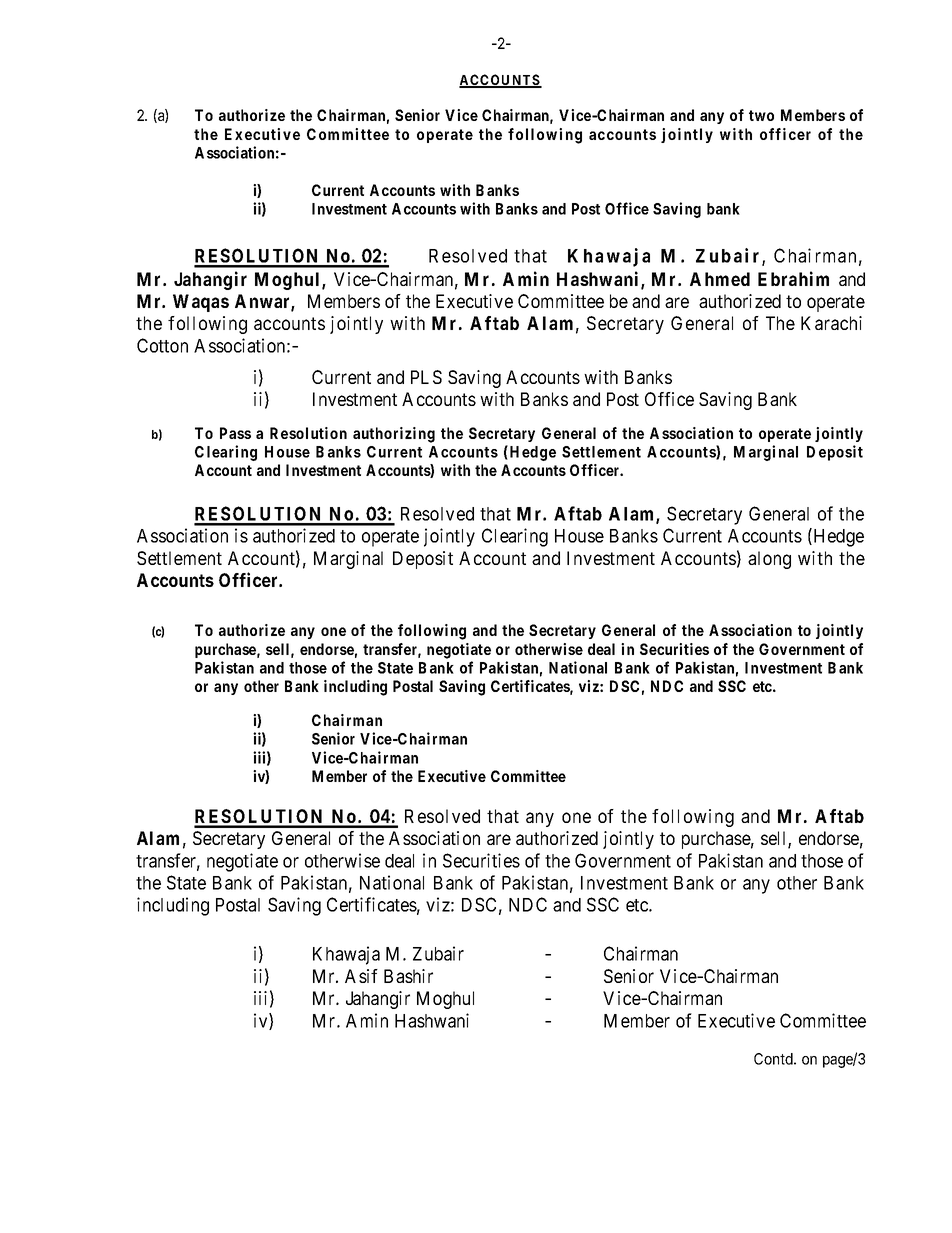 The height and width of the image is (1233, 952). I want to click on PLS, so click(426, 377).
